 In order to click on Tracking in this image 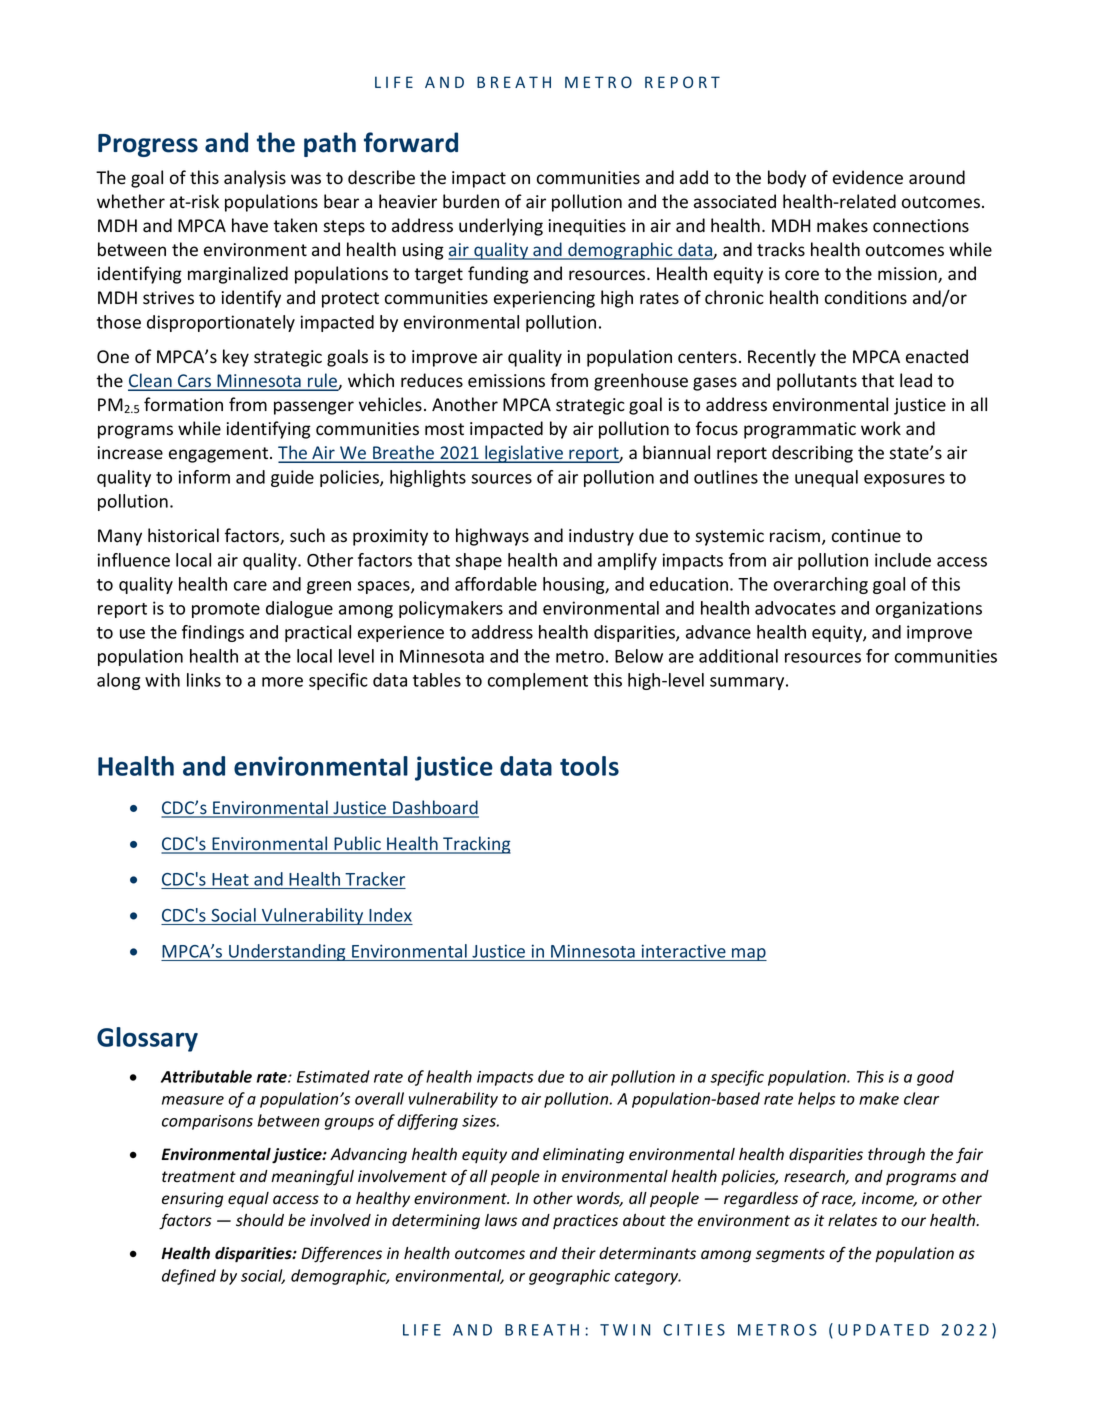, I will do `click(476, 845)`.
